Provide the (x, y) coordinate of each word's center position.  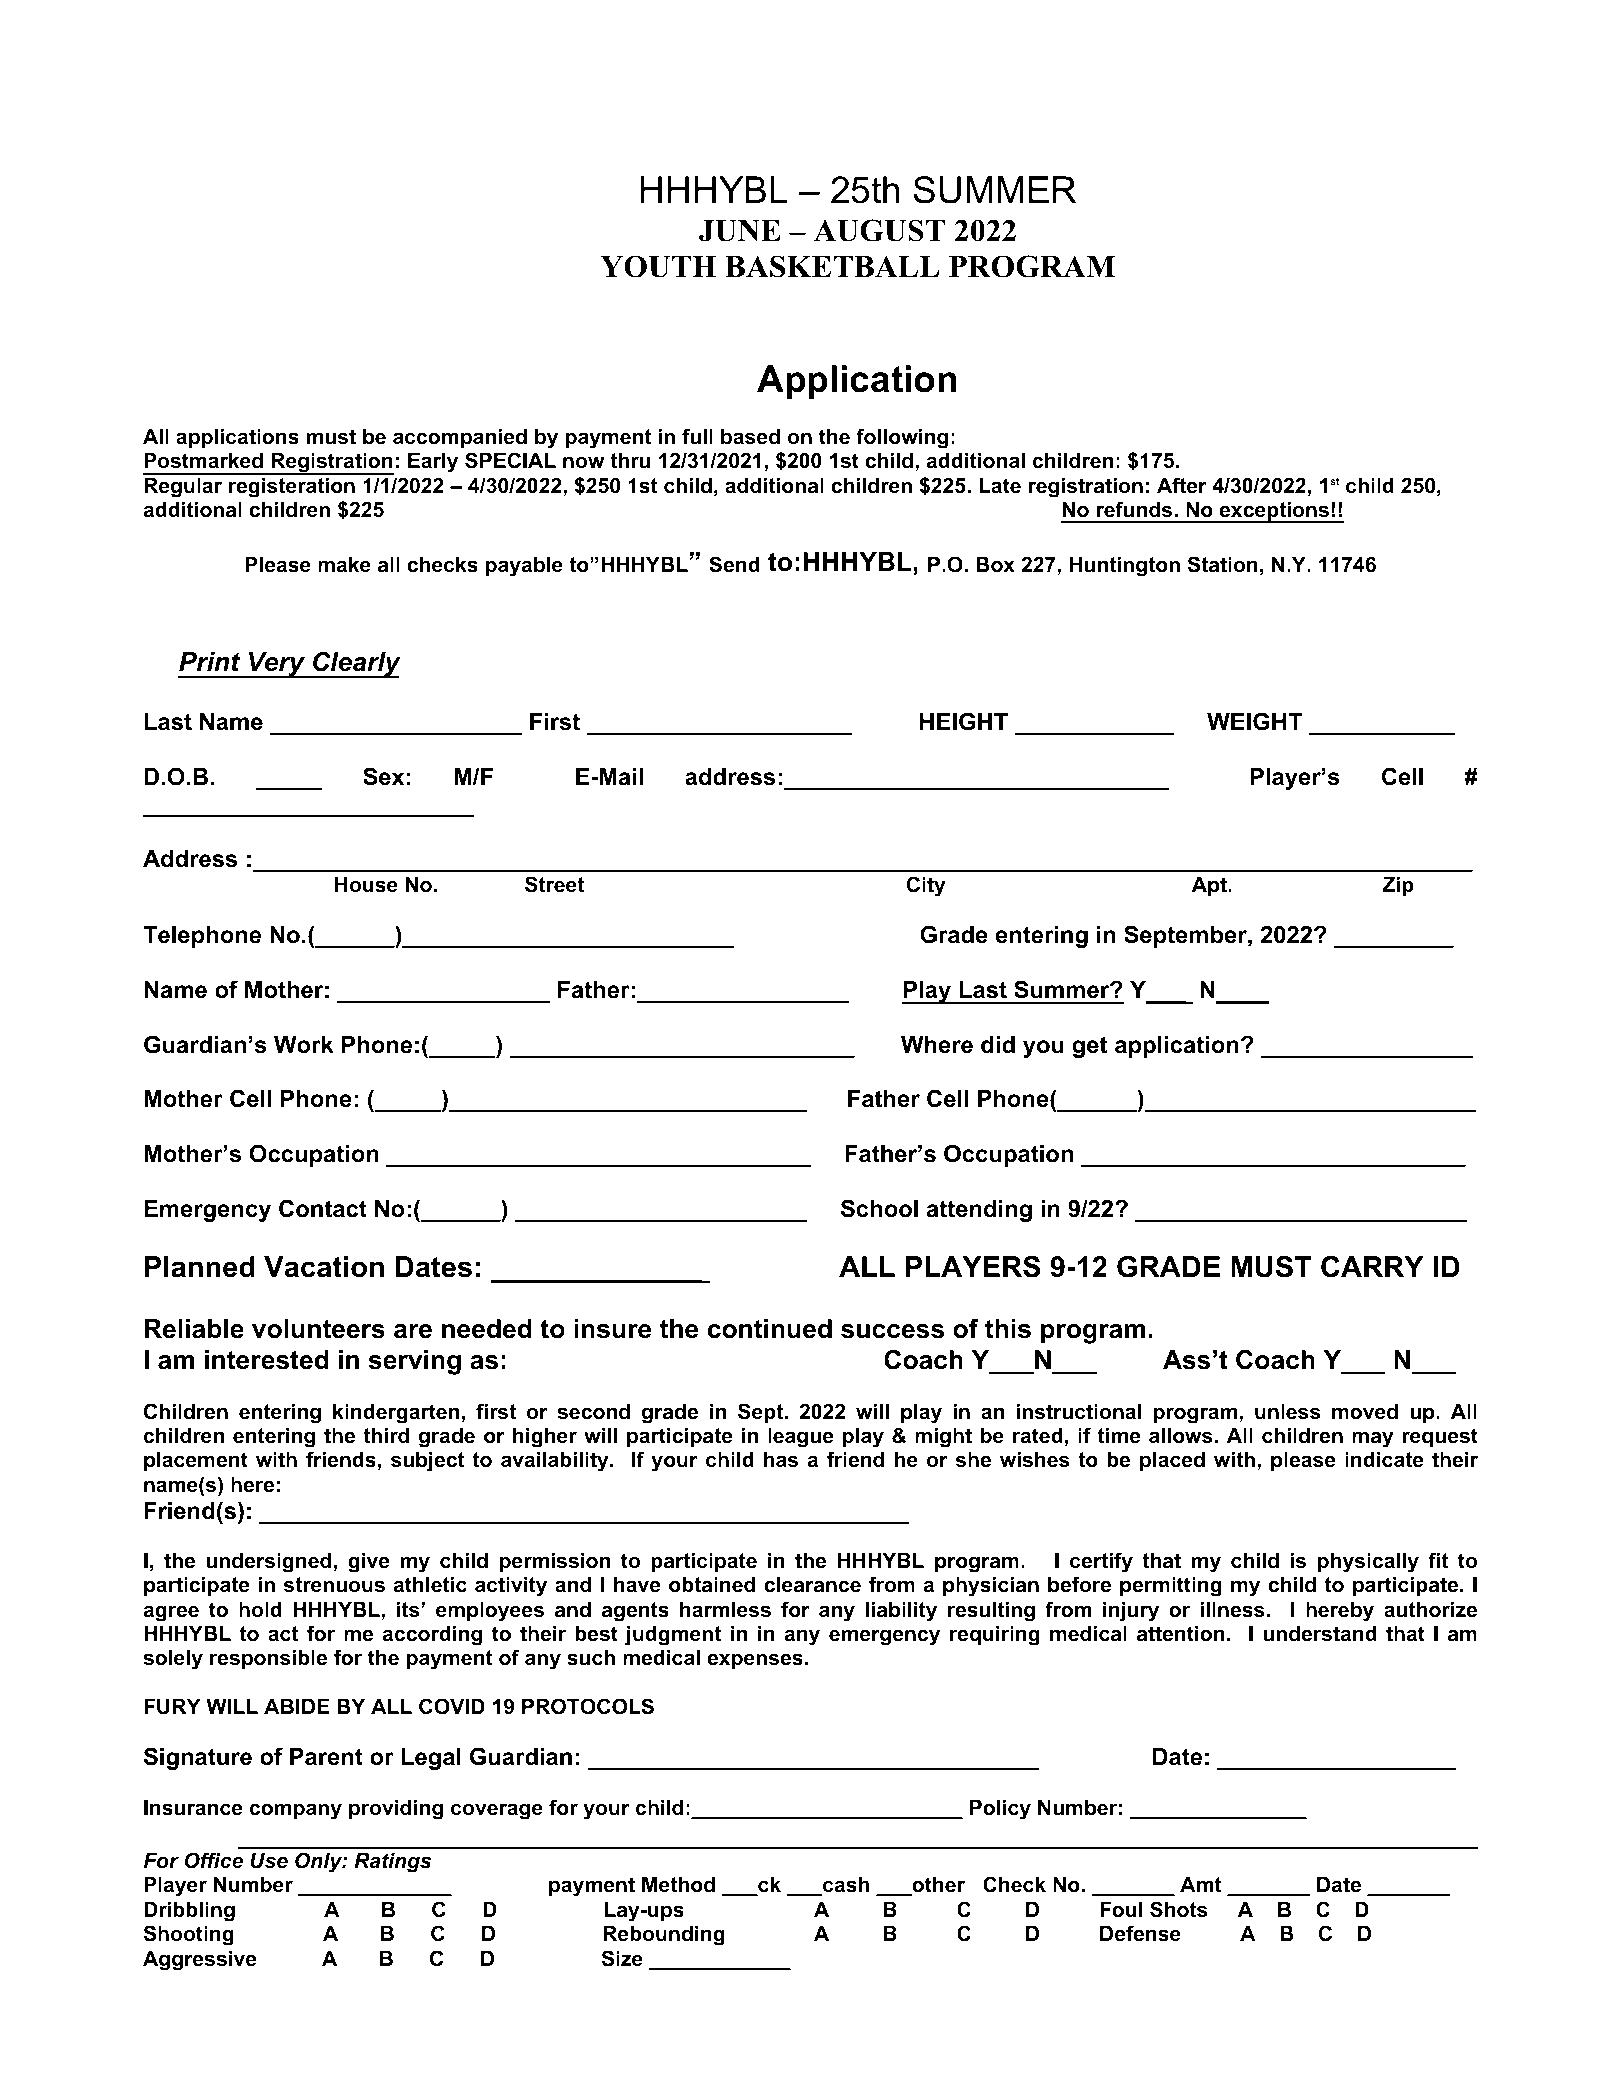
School (879, 1208)
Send (734, 564)
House (366, 885)
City (926, 886)
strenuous (334, 1585)
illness (1233, 1610)
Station (1223, 564)
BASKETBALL (832, 266)
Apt (1210, 886)
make (344, 565)
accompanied (460, 438)
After (1182, 485)
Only (319, 1862)
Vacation (324, 1267)
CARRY (1372, 1267)
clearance (812, 1585)
